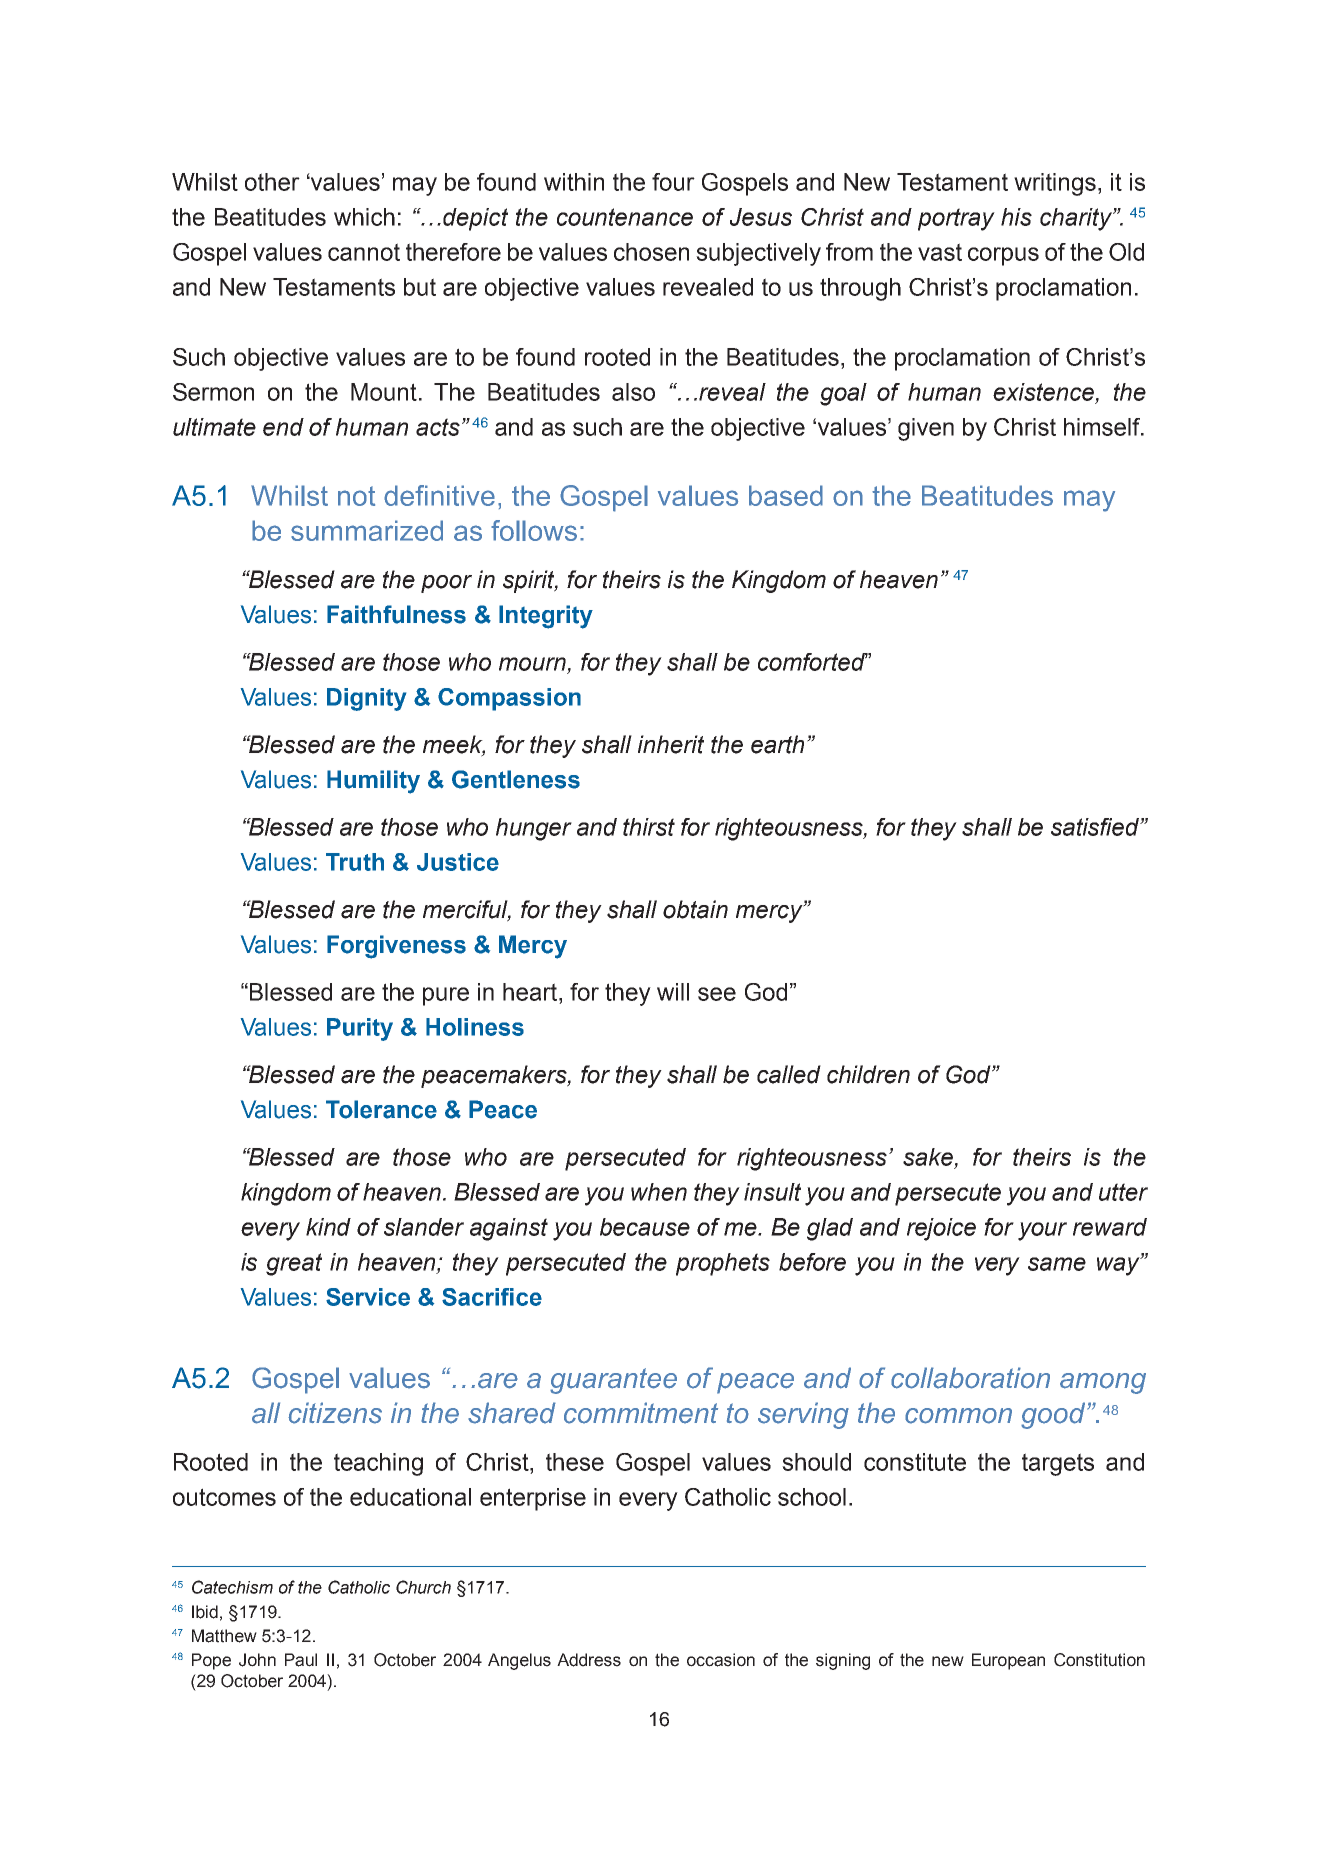 The image size is (1325, 1867). Describe the element at coordinates (1008, 1661) in the page. I see `European` at that location.
